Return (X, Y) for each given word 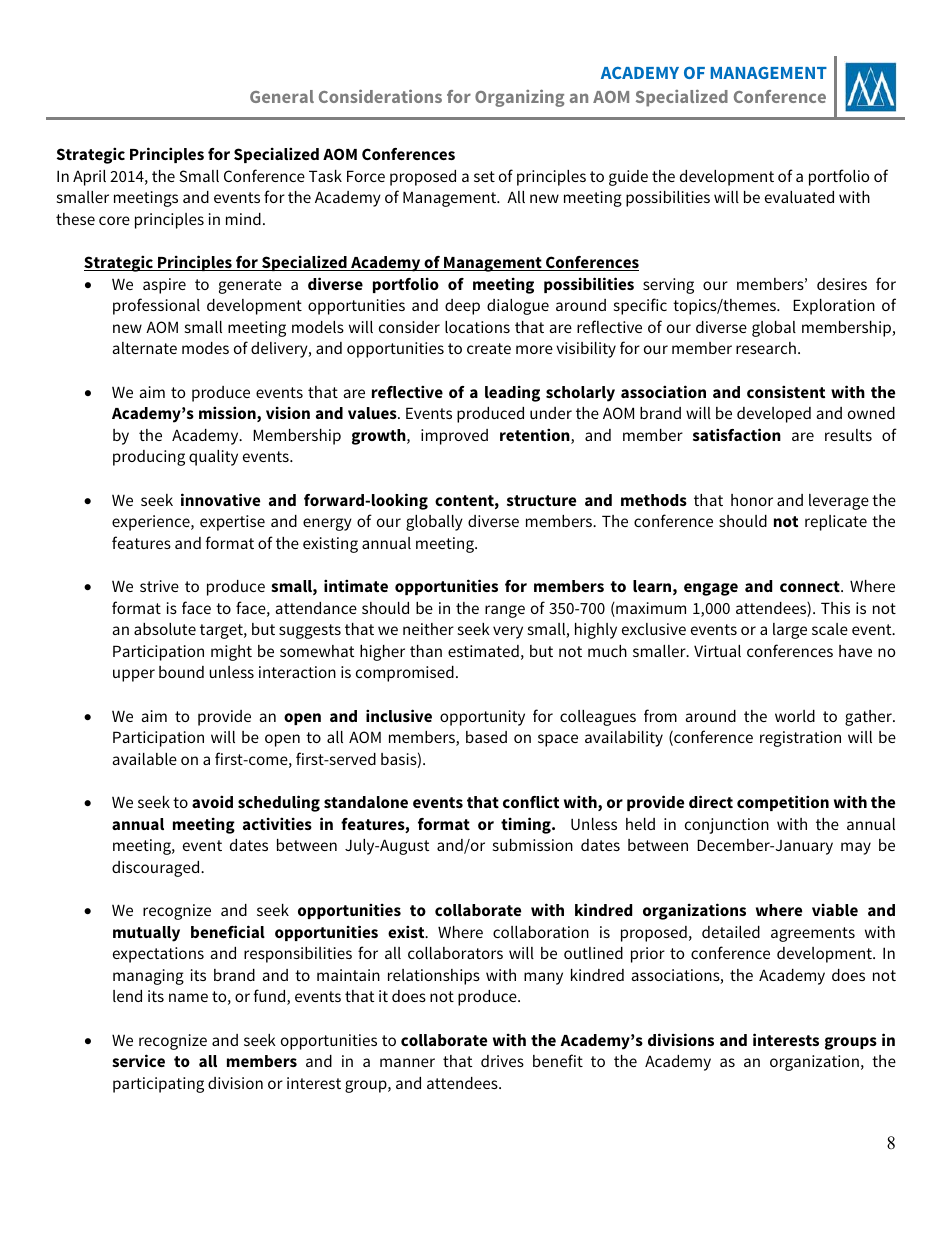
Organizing (519, 98)
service (138, 1060)
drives (502, 1061)
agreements (813, 934)
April (89, 178)
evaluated (799, 197)
